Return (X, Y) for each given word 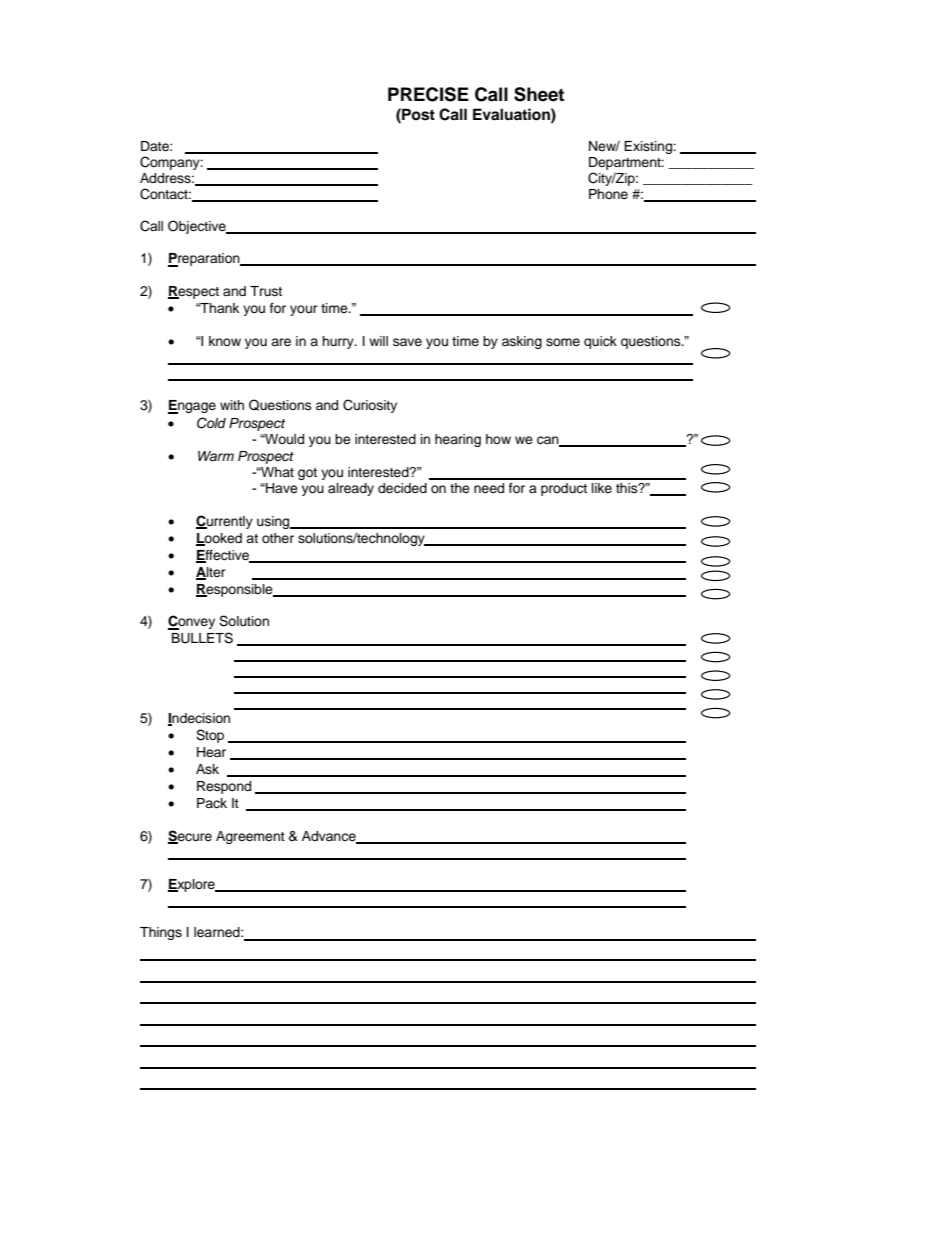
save (407, 342)
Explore (192, 885)
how (498, 439)
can (549, 441)
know (225, 341)
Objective (198, 227)
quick (600, 342)
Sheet (539, 94)
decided (402, 488)
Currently (224, 522)
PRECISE (428, 94)
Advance (330, 837)
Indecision (199, 719)
